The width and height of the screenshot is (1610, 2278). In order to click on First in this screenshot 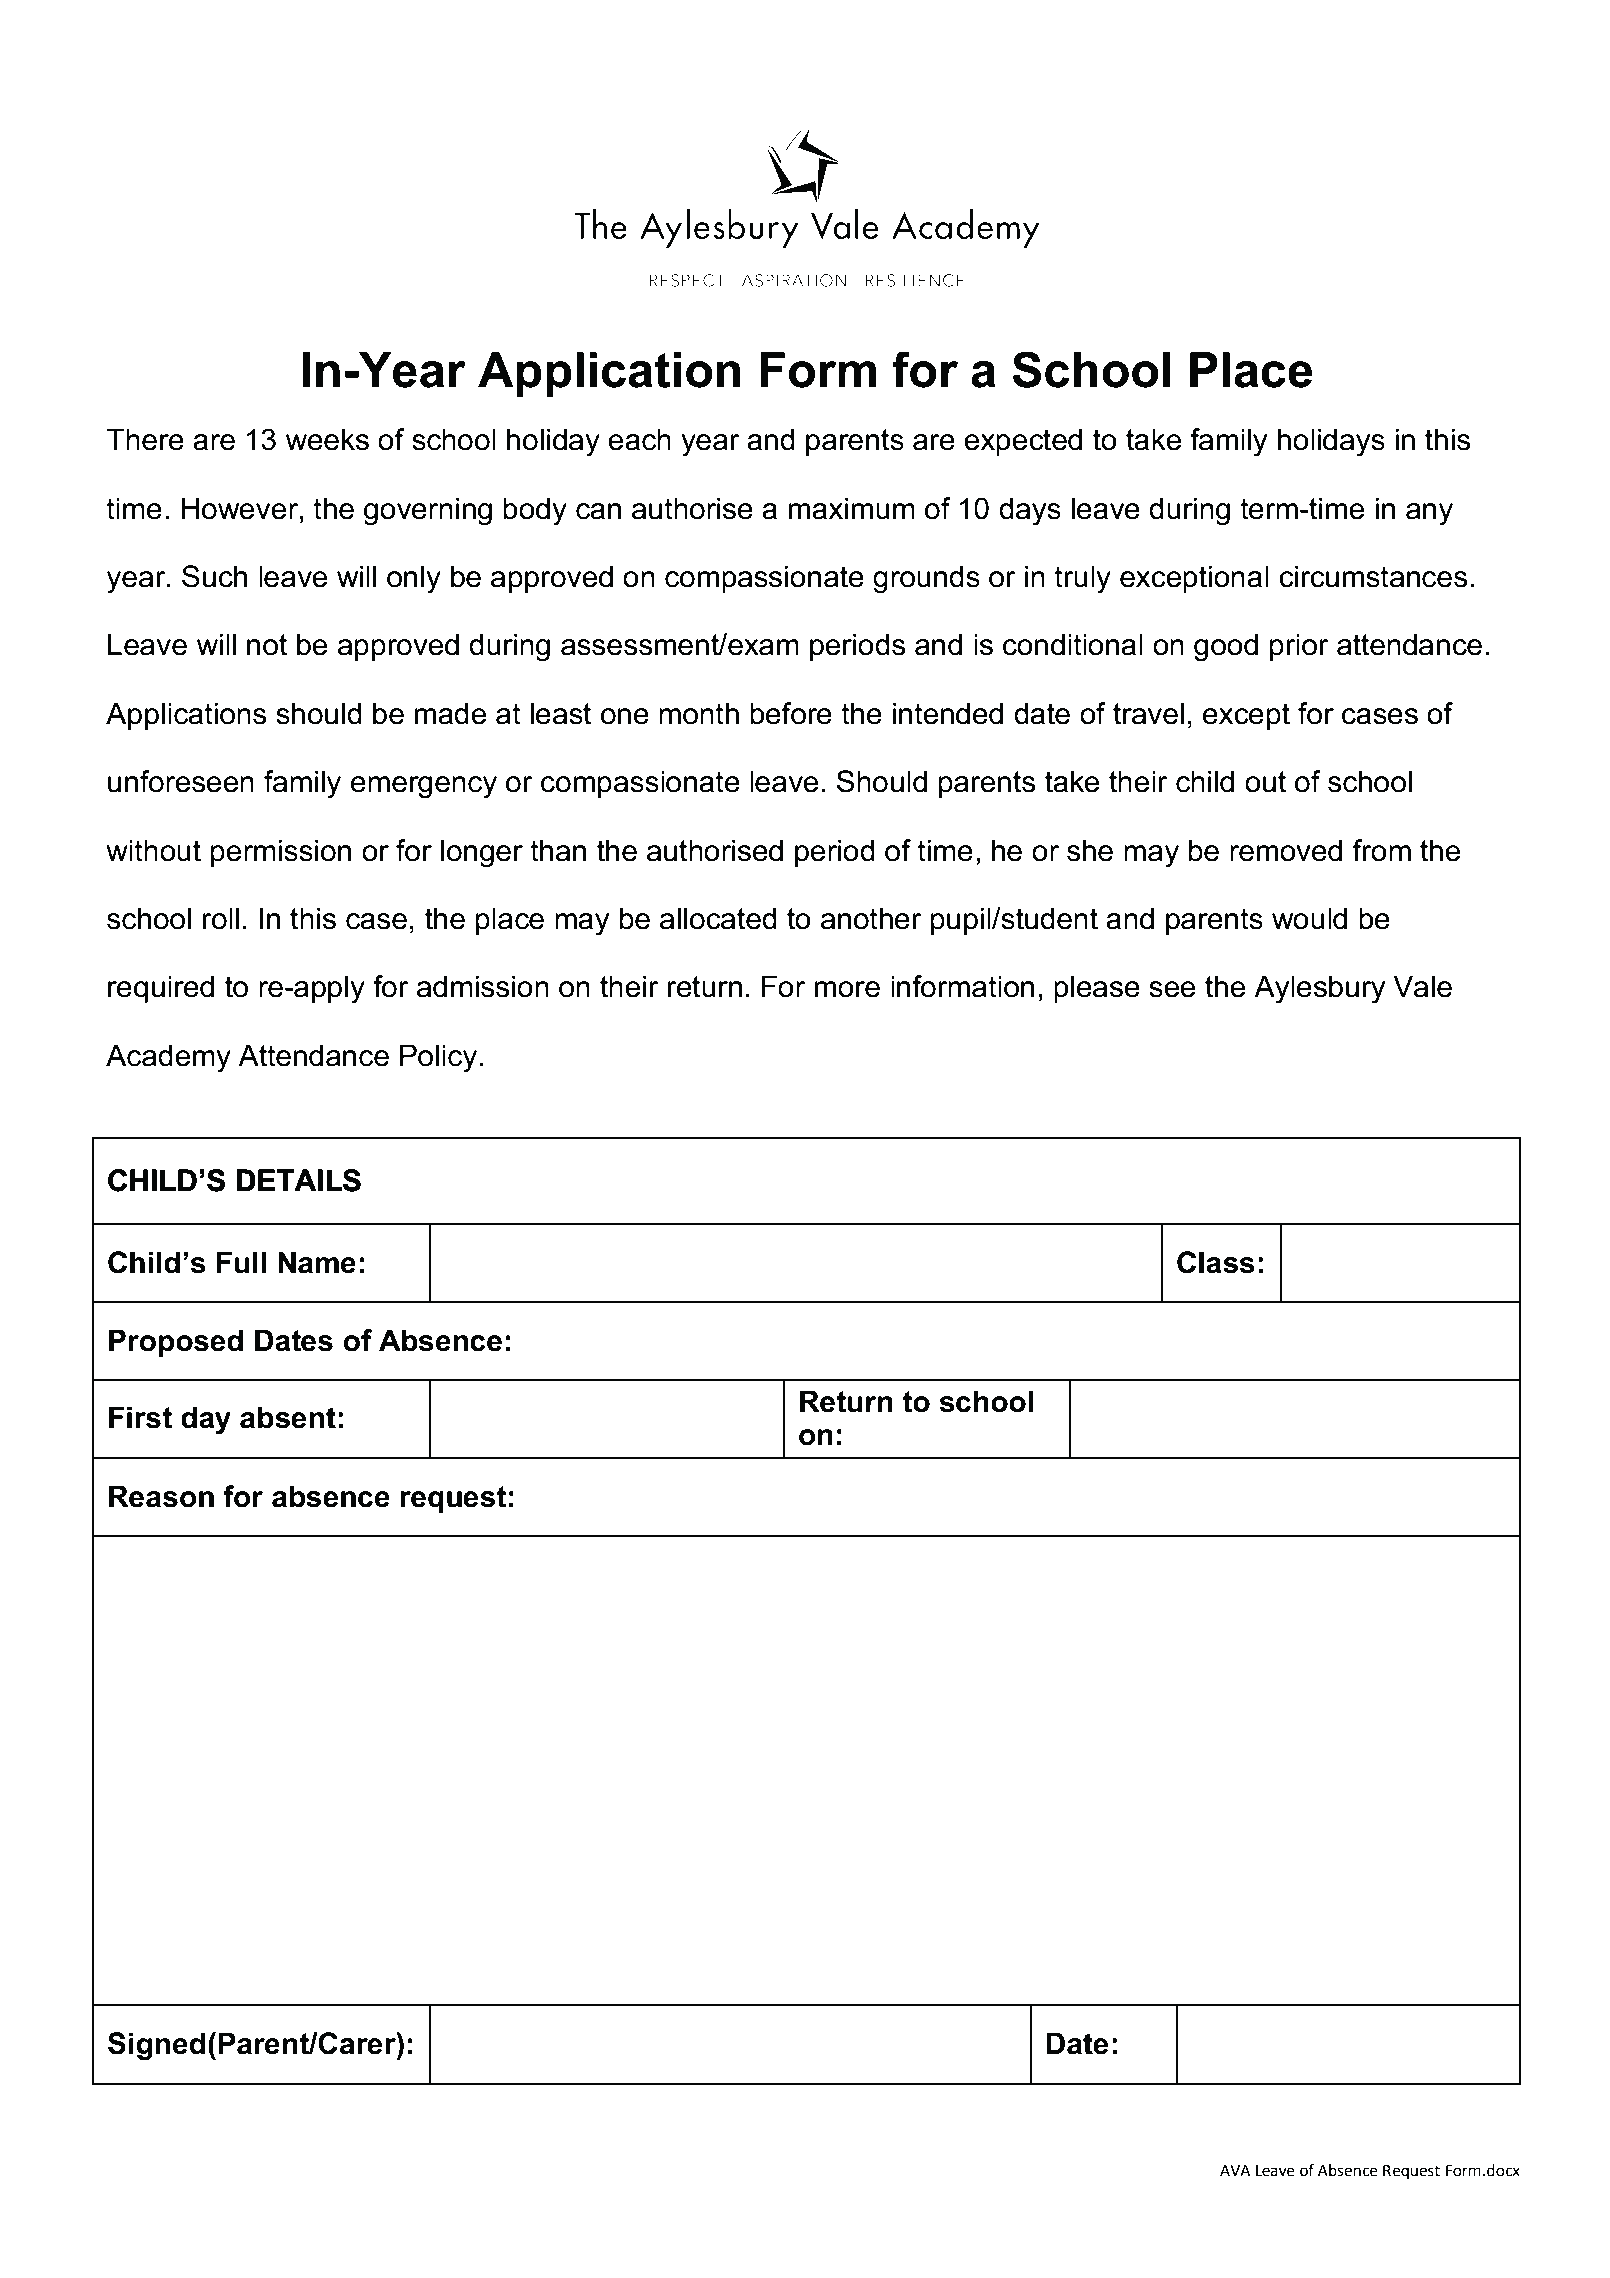, I will do `click(140, 1417)`.
